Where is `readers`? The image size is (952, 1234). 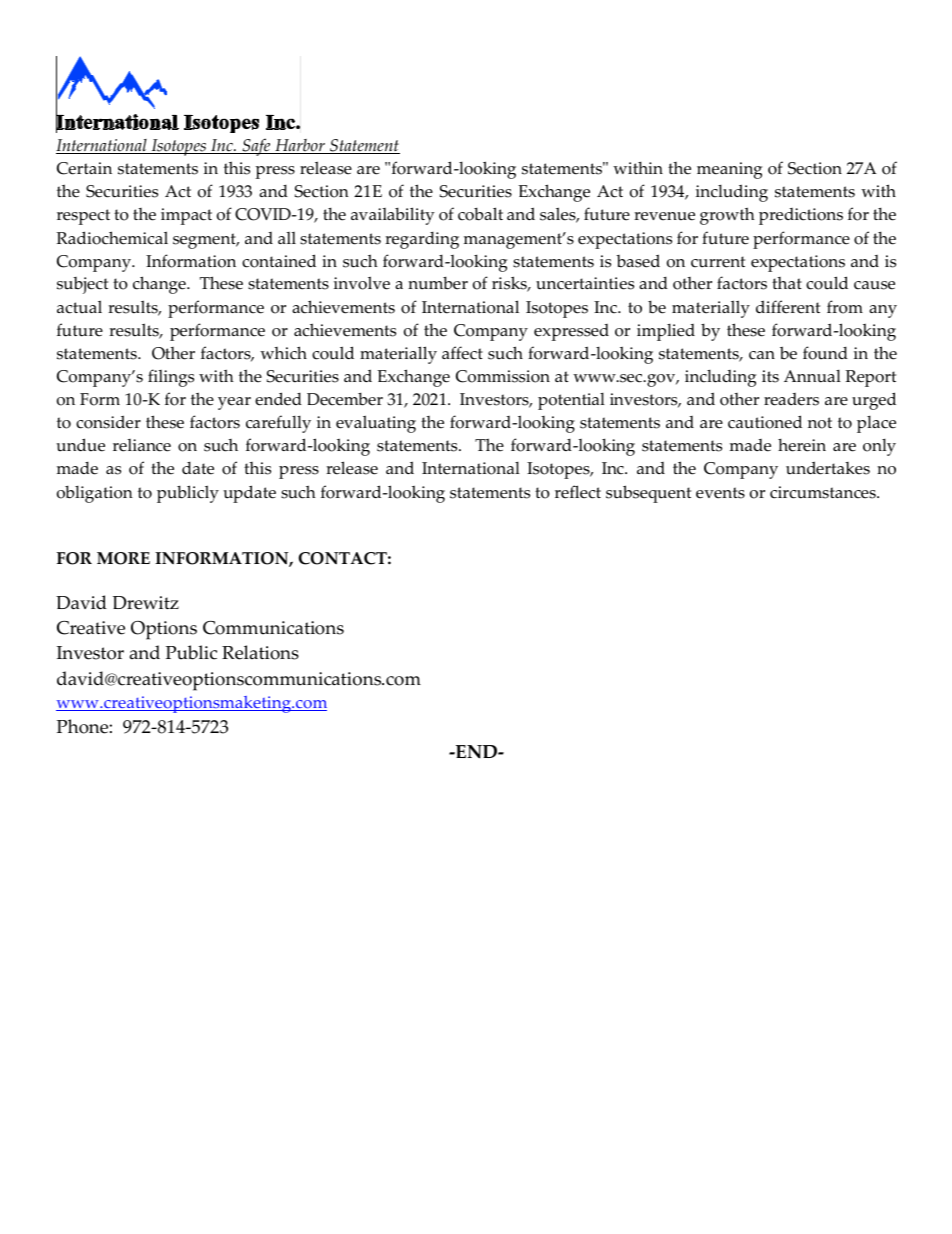 readers is located at coordinates (791, 399).
